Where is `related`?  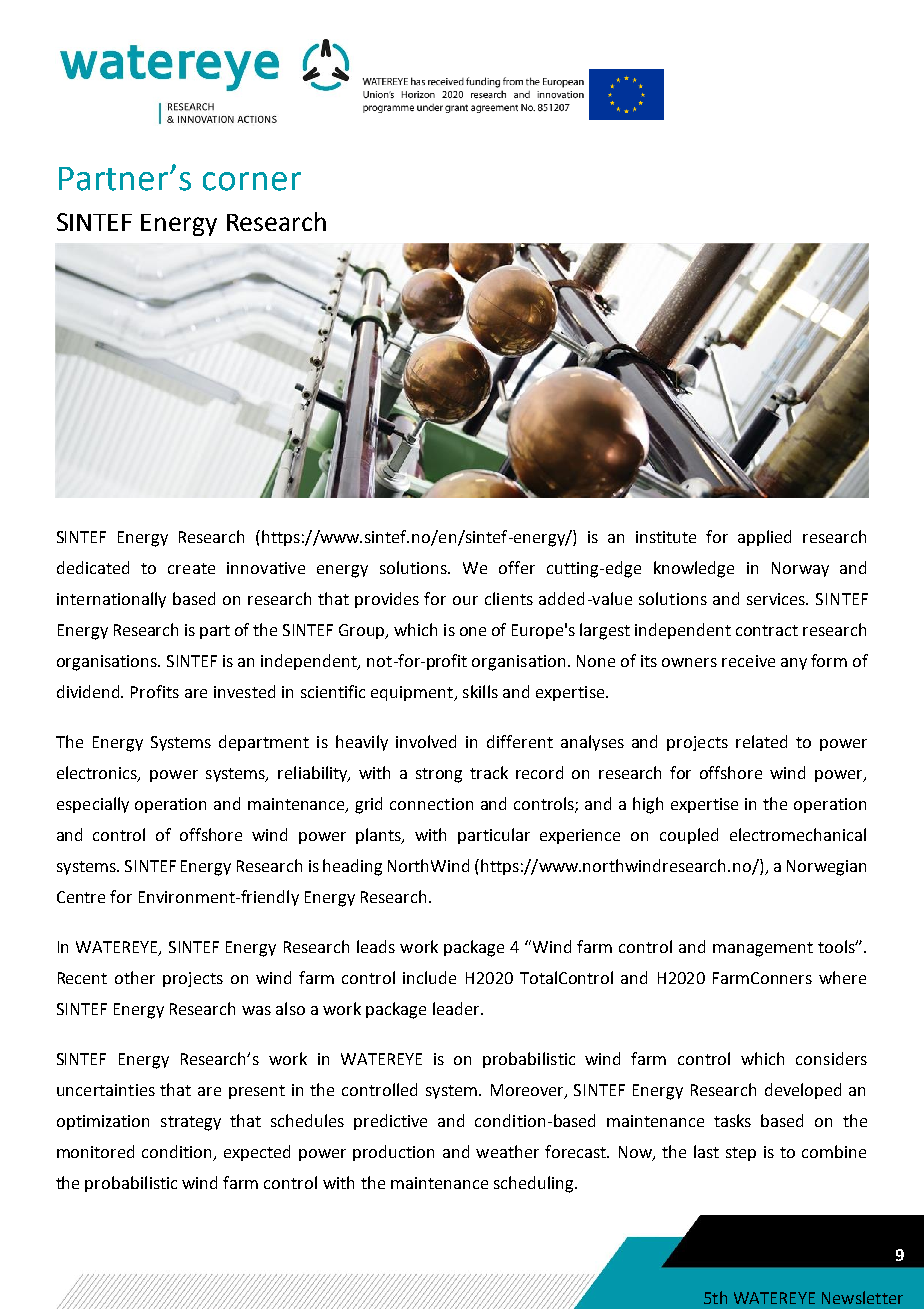 related is located at coordinates (761, 741).
